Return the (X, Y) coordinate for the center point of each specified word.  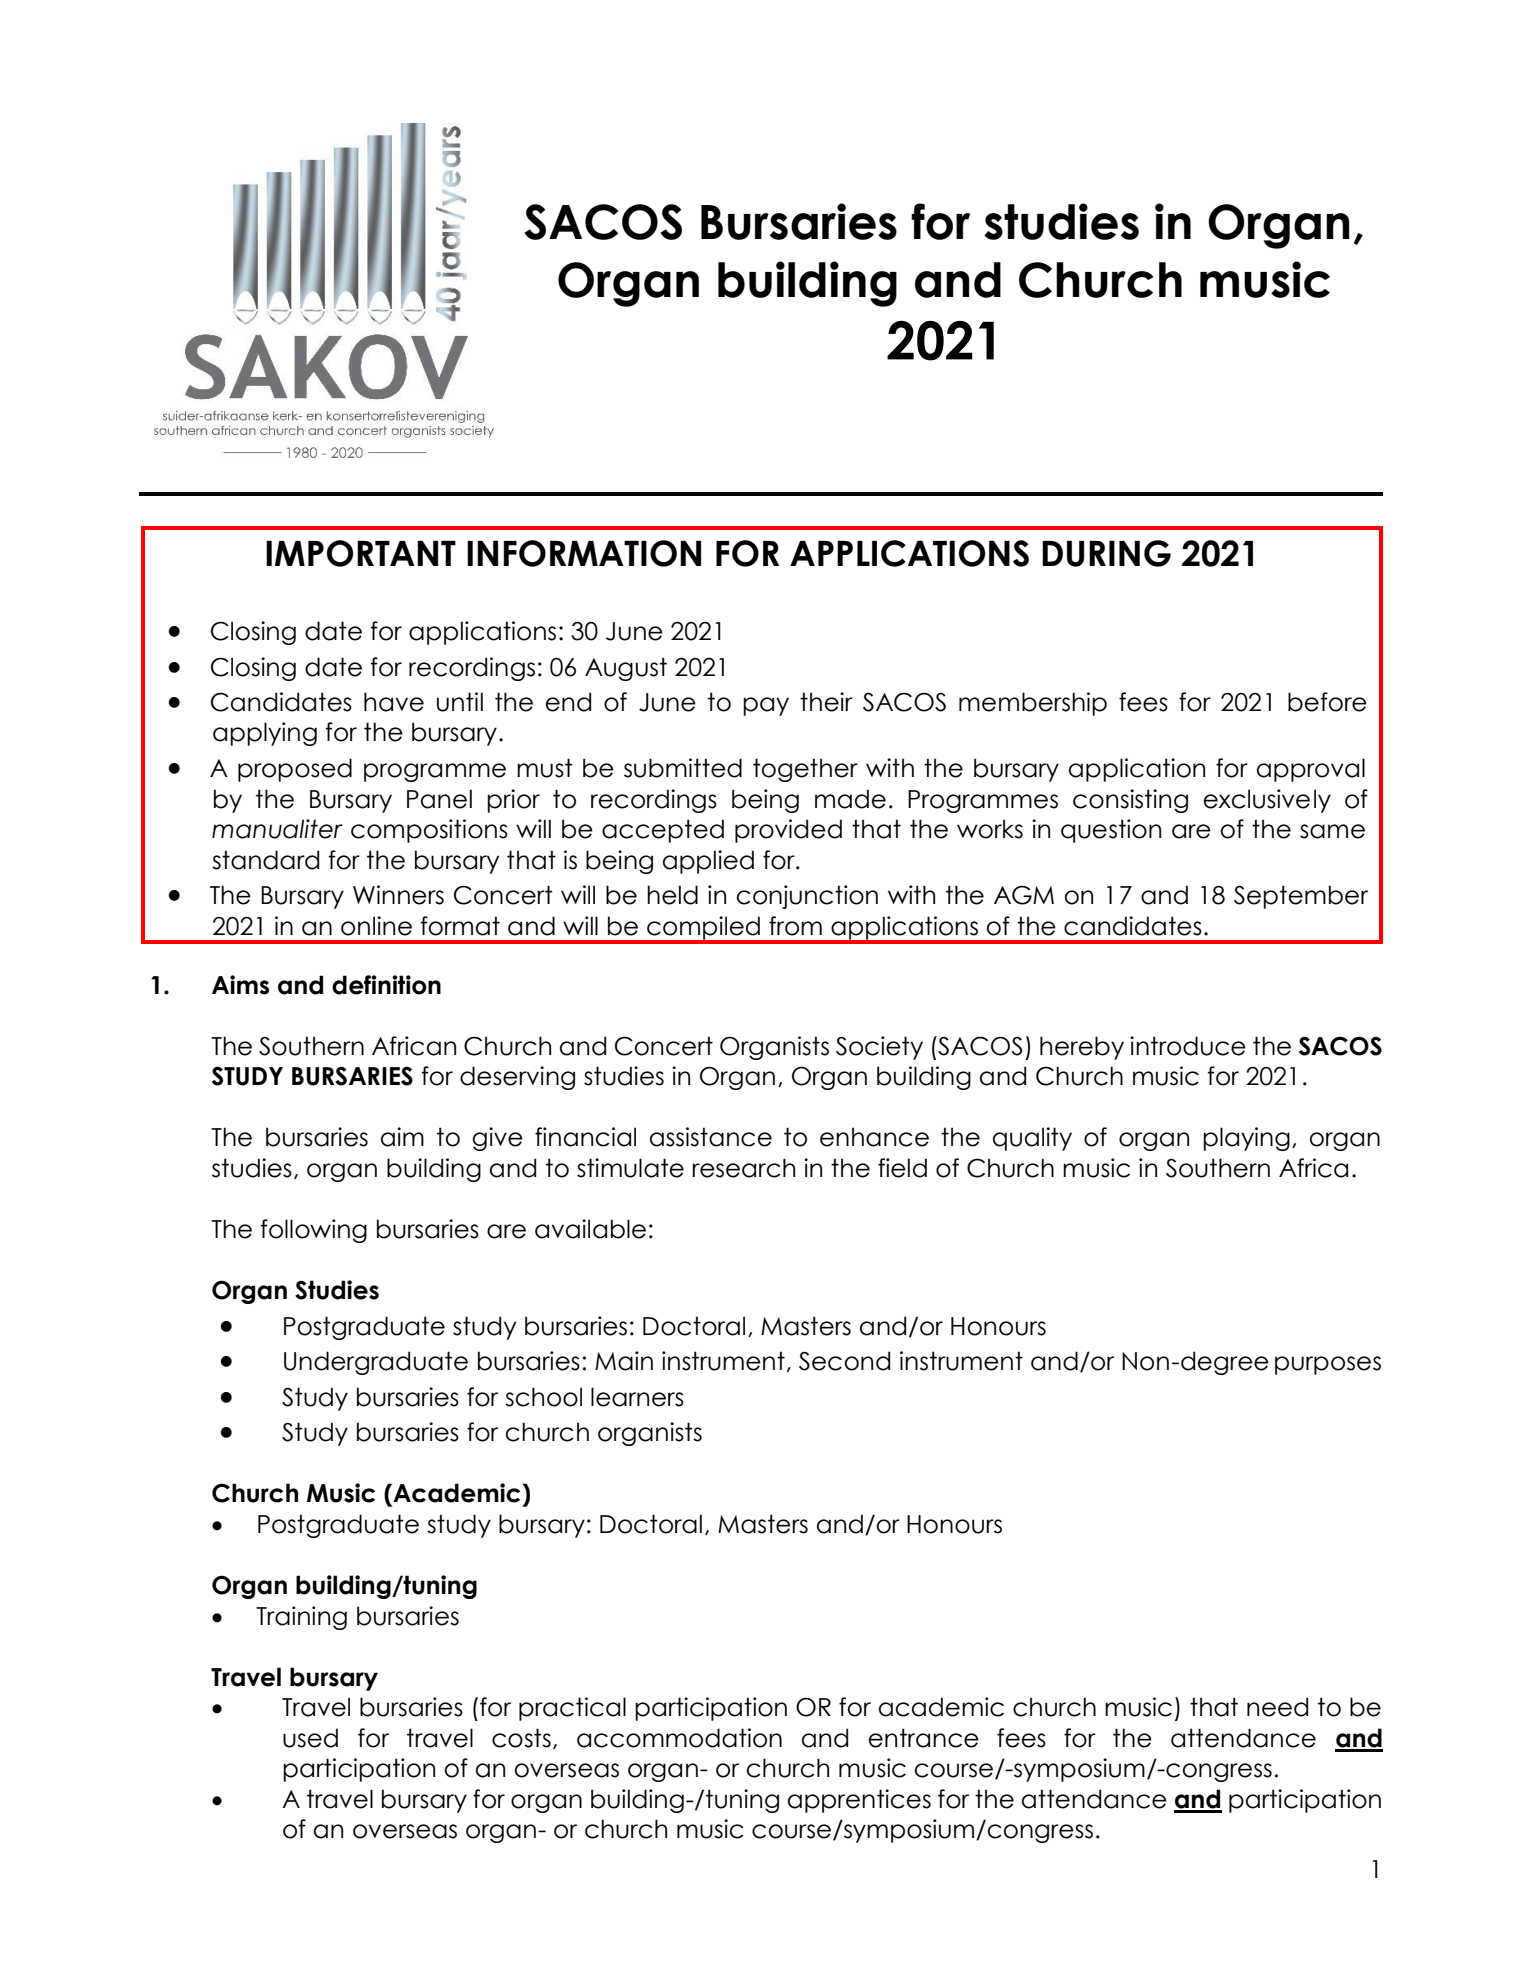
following (314, 1231)
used (310, 1738)
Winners (398, 895)
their (826, 702)
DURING (1106, 553)
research (743, 1168)
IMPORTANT (361, 553)
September (1301, 897)
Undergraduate (376, 1363)
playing (1246, 1139)
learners (637, 1397)
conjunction (807, 897)
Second (844, 1361)
